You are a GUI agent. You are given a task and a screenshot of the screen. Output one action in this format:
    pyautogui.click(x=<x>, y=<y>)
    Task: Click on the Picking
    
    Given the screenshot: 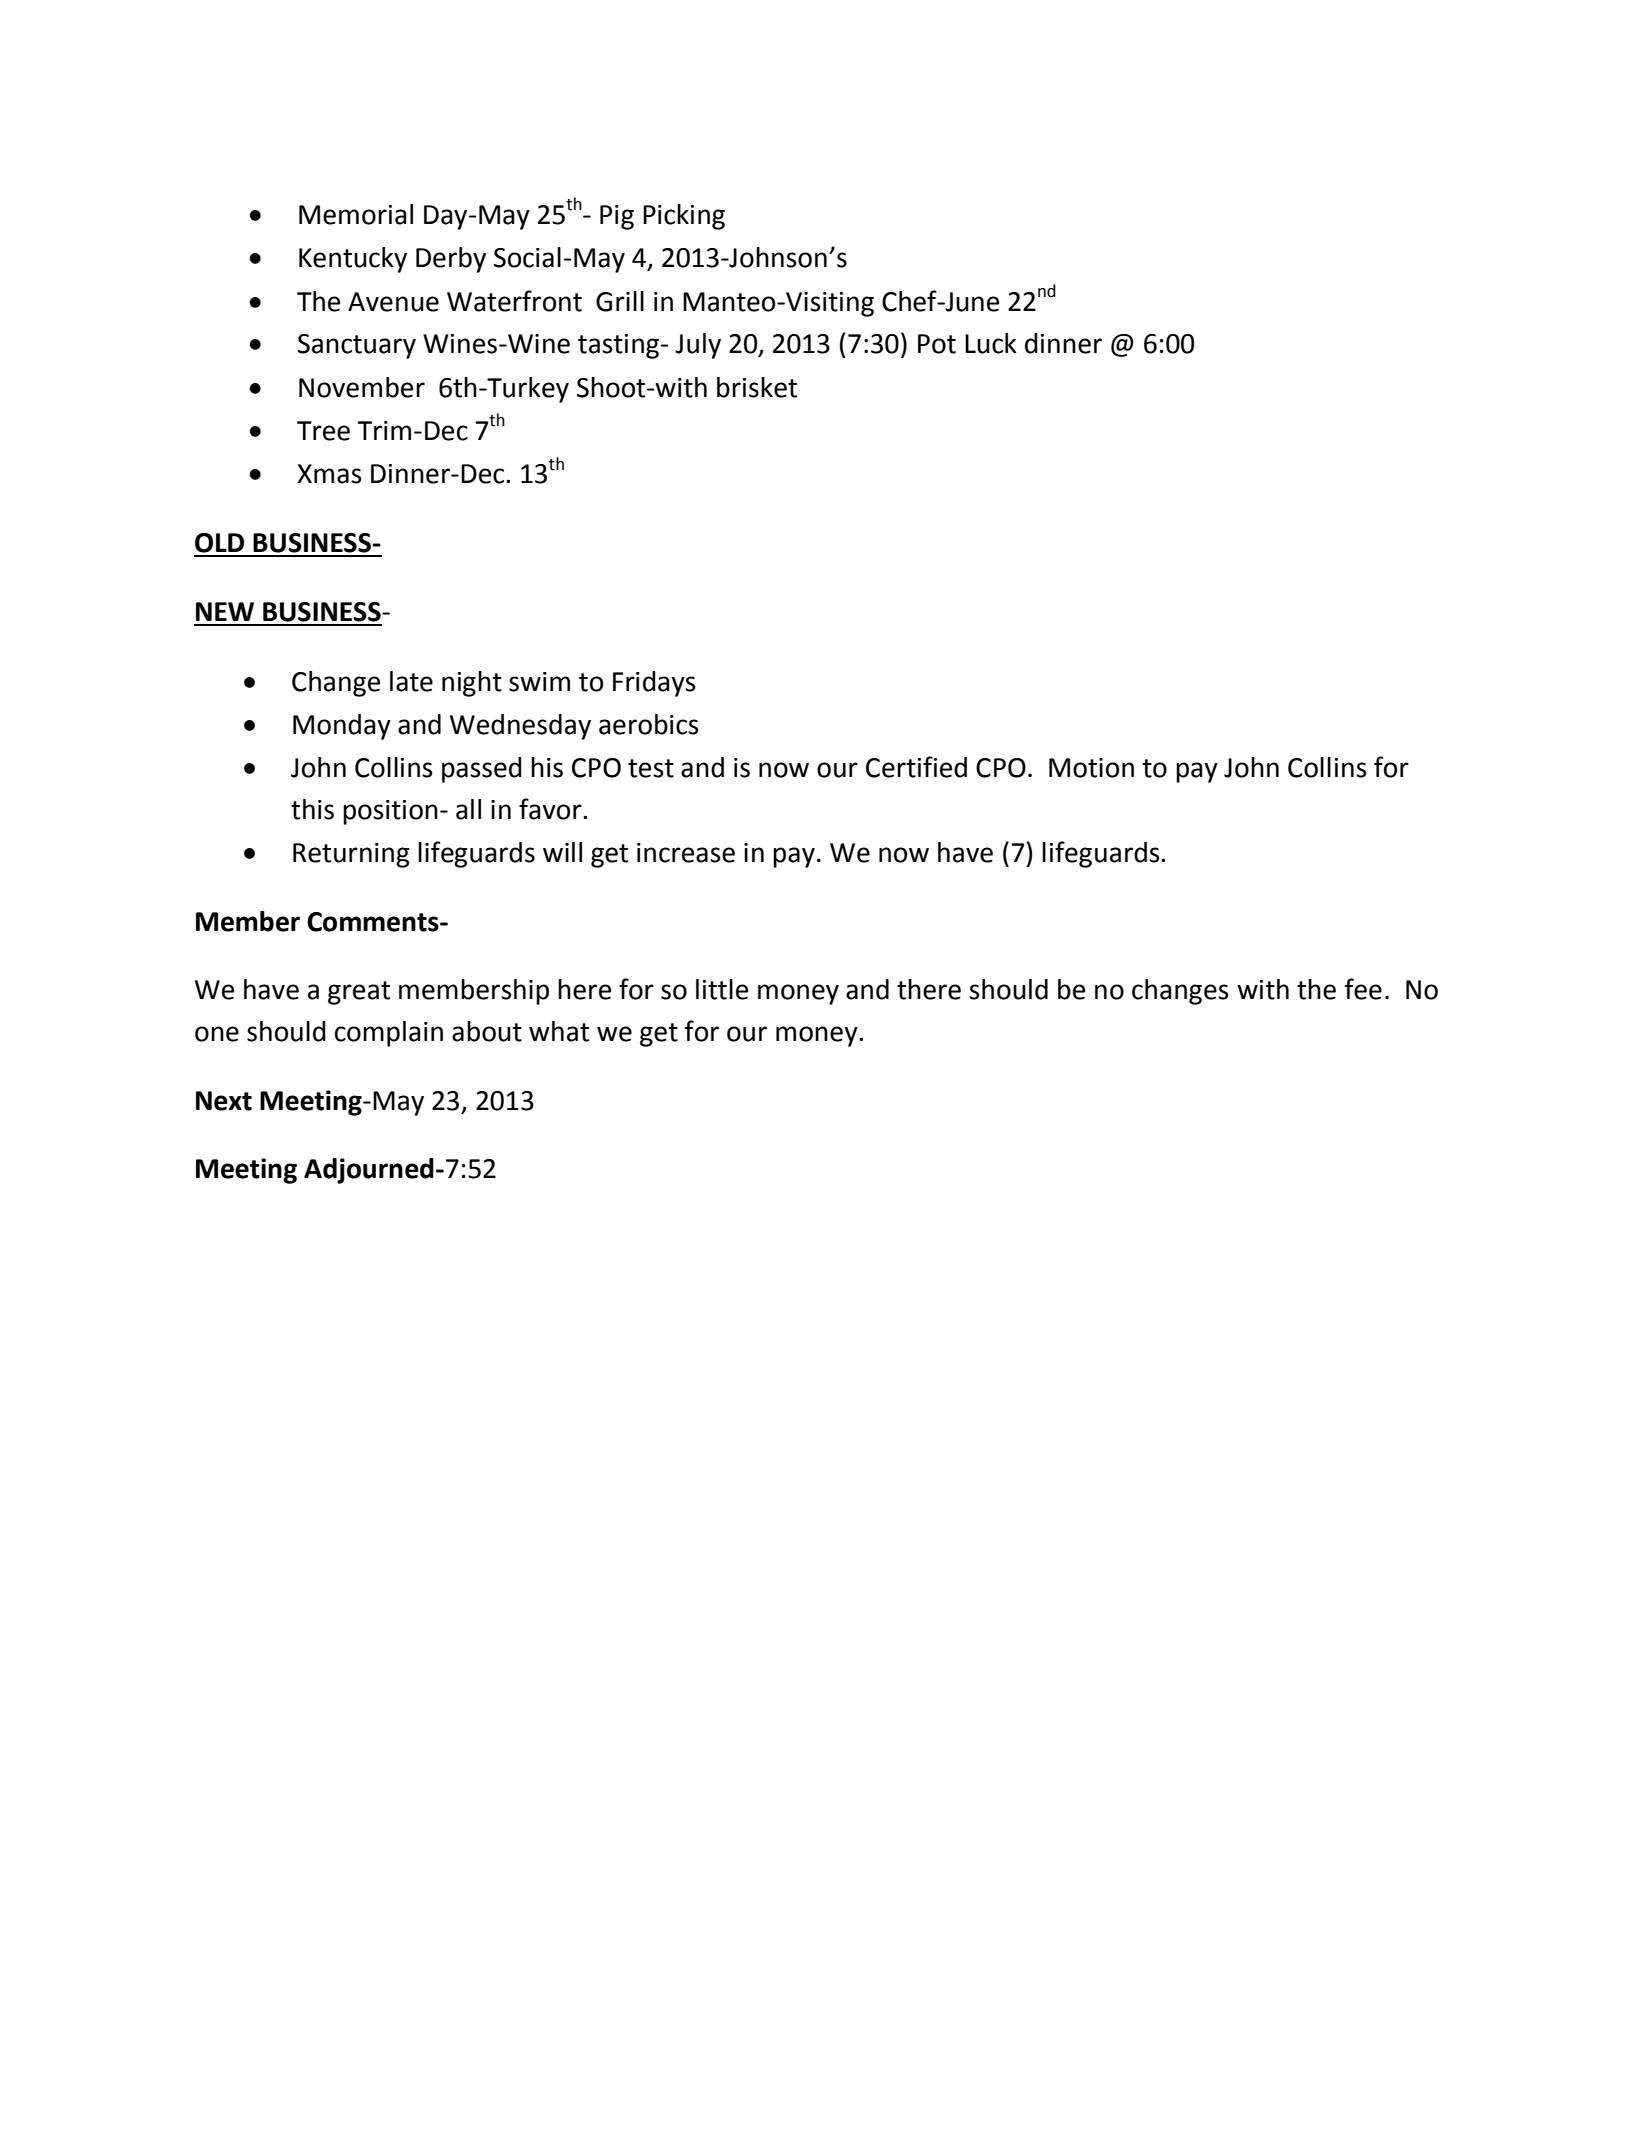 What is the action you would take?
    pyautogui.click(x=684, y=217)
